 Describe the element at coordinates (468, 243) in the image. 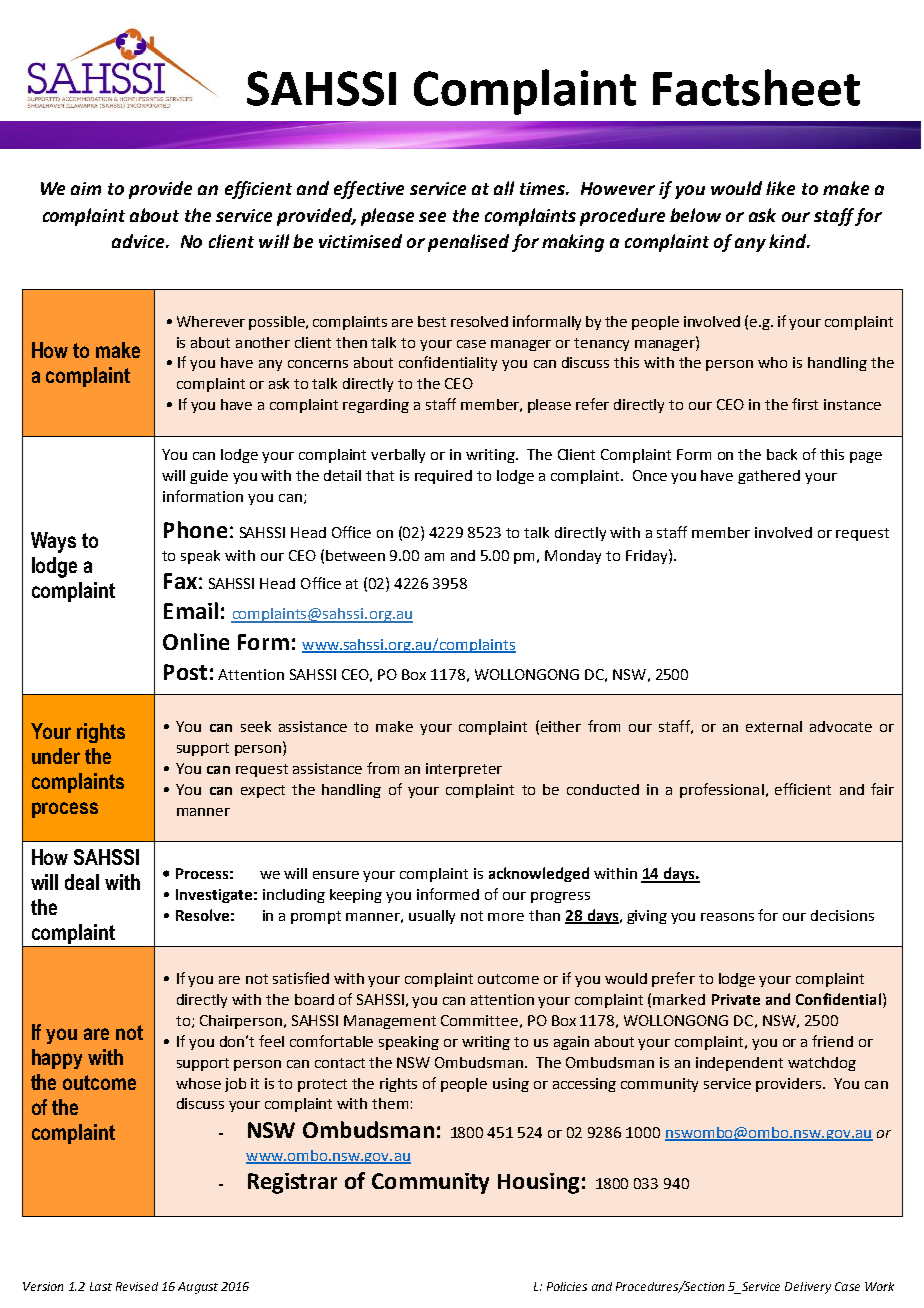

I see `penalised` at that location.
